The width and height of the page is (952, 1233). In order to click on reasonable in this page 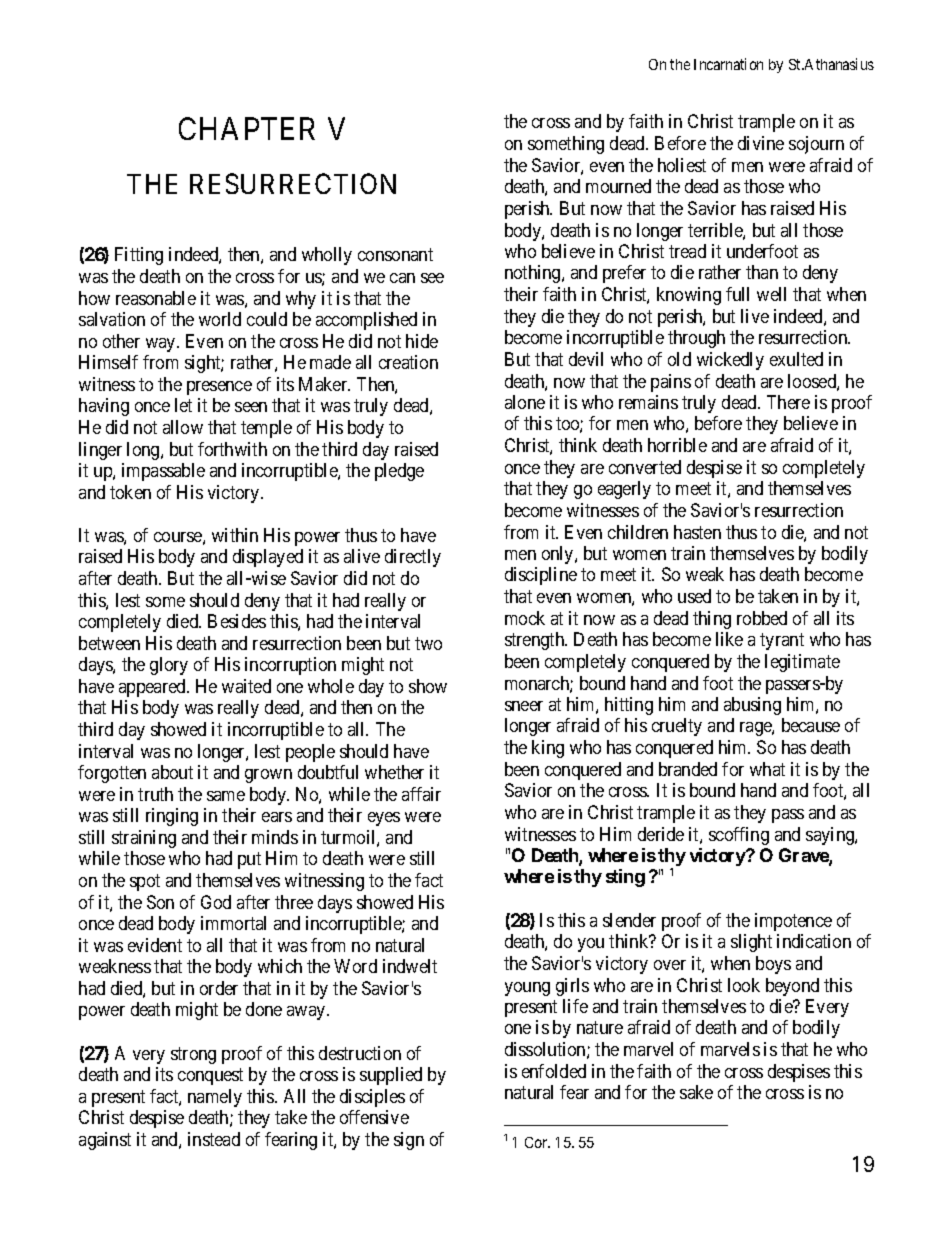, I will do `click(156, 298)`.
